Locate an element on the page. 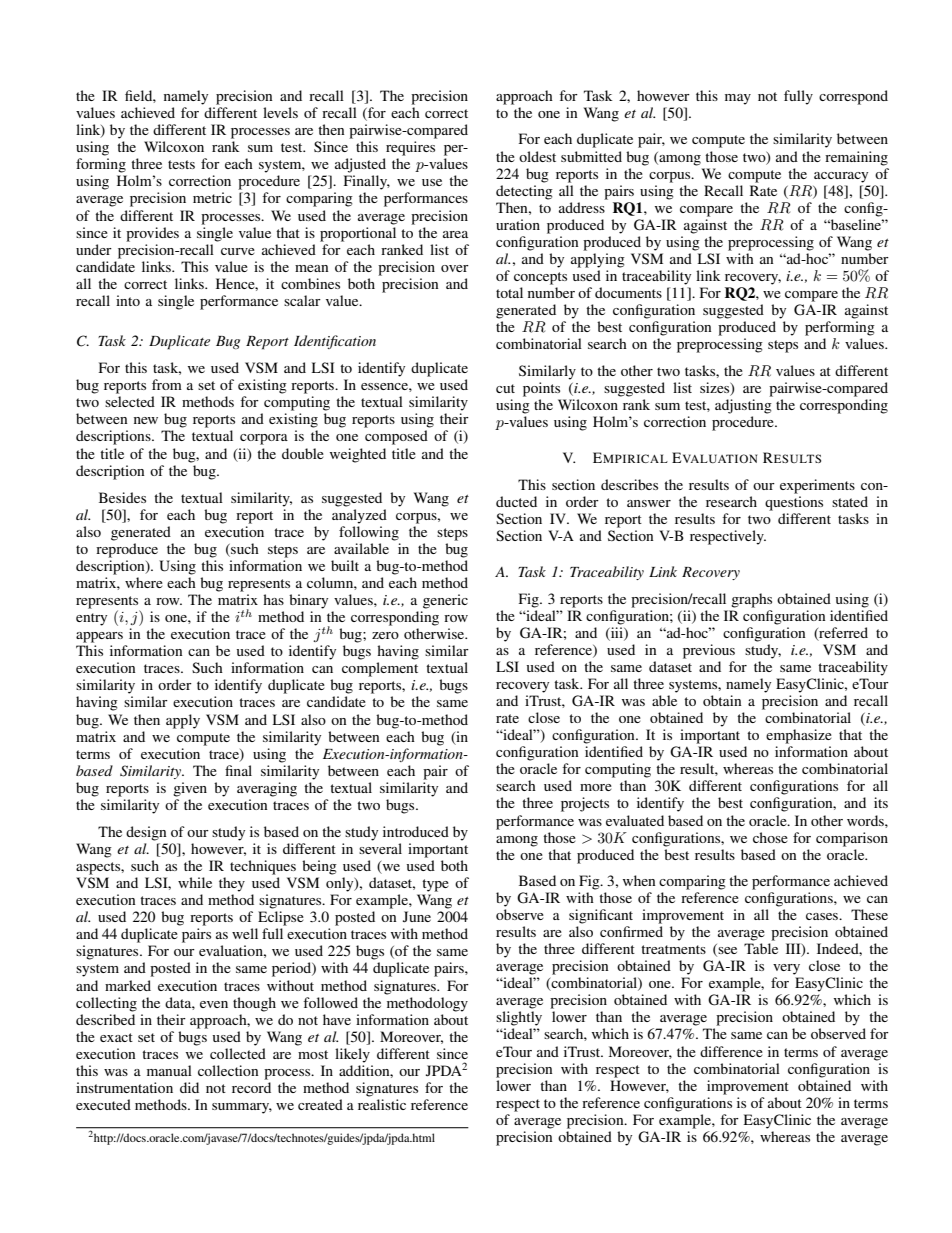 The height and width of the page is (1233, 952). entry is located at coordinates (91, 619).
